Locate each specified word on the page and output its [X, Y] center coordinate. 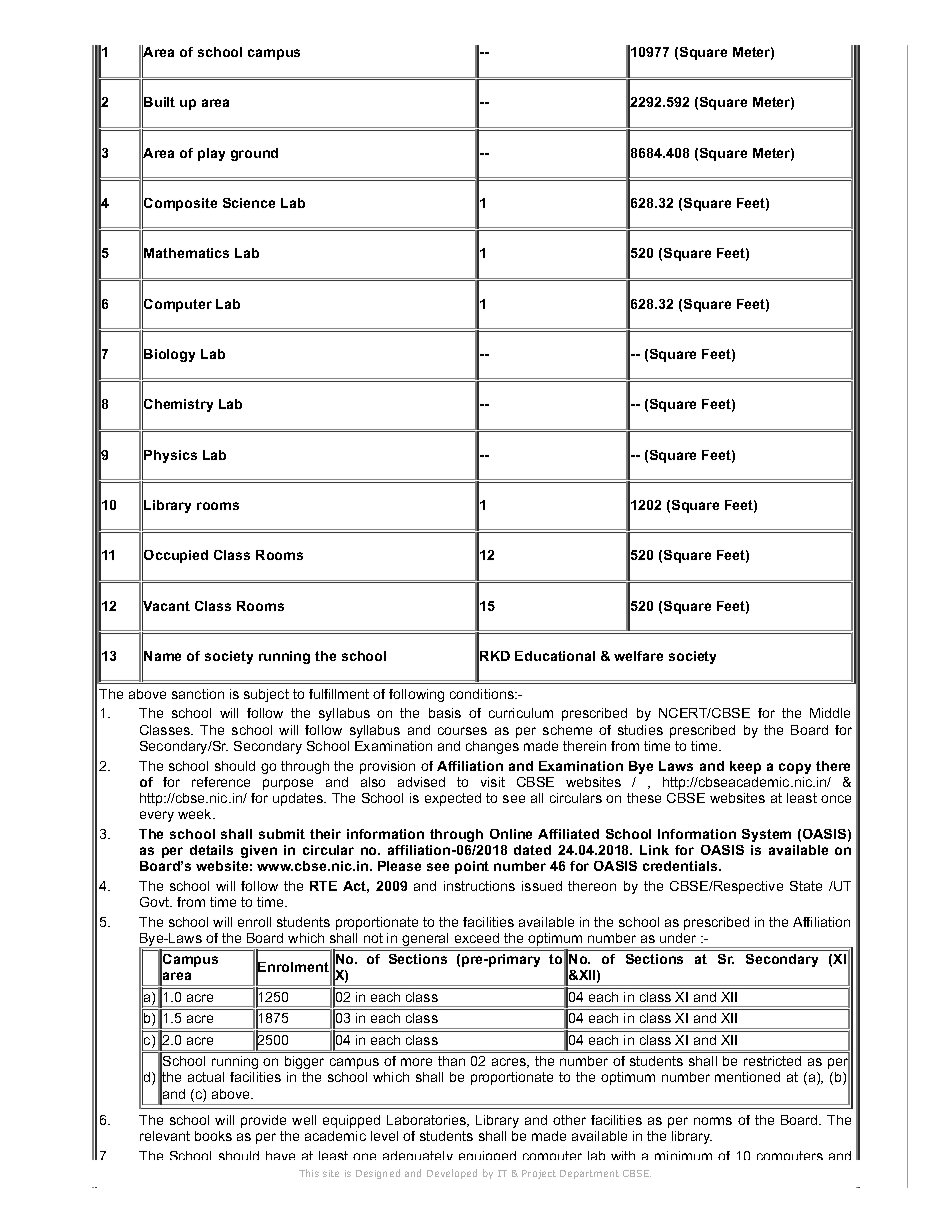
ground [254, 154]
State [806, 886]
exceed [477, 938]
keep [745, 767]
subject [266, 695]
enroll [254, 922]
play [211, 154]
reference [221, 782]
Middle [830, 713]
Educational [555, 656]
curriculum [521, 713]
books [213, 1136]
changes [492, 747]
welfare [638, 656]
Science [249, 203]
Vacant [166, 606]
